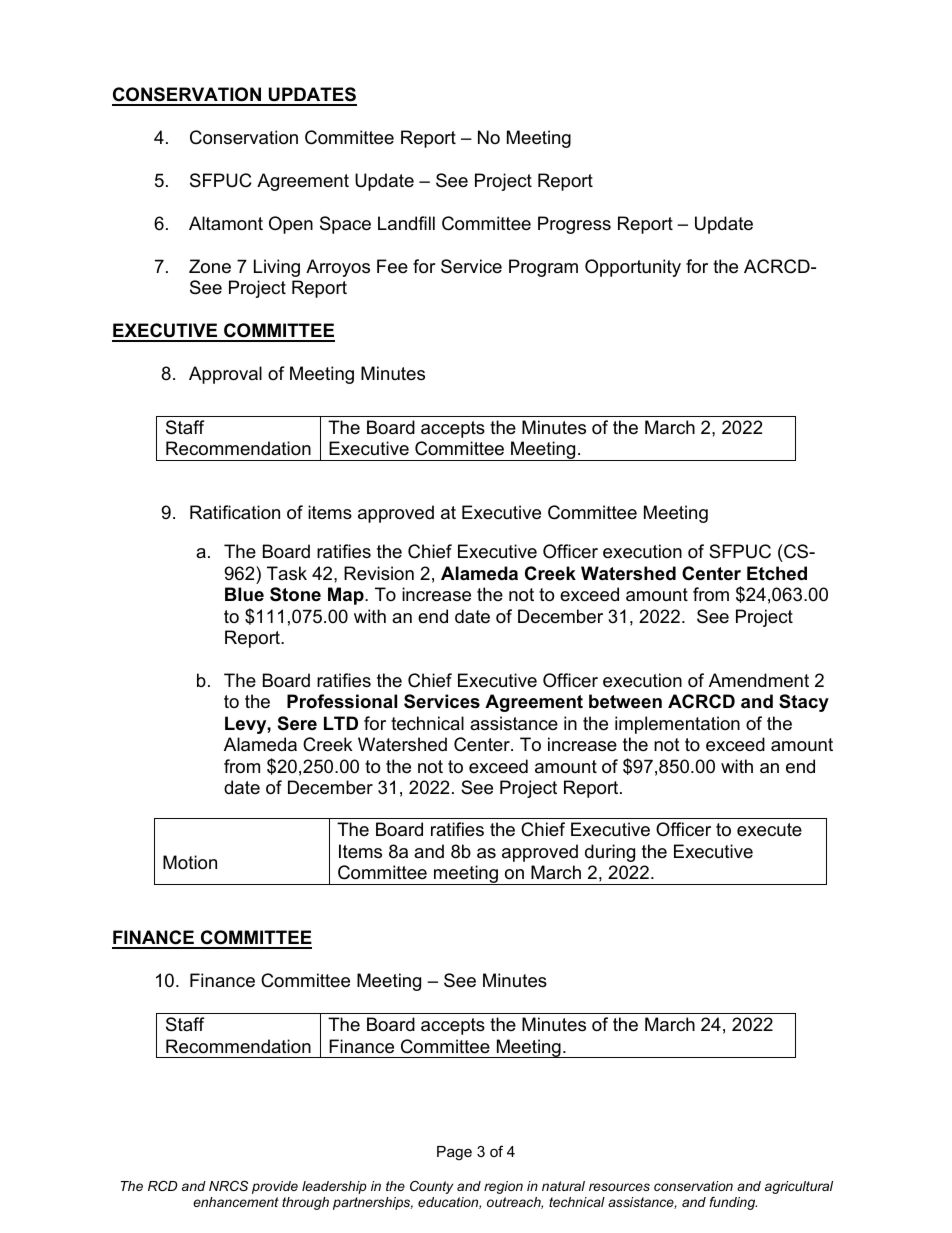 Image resolution: width=952 pixels, height=1233 pixels. What do you see at coordinates (610, 853) in the screenshot?
I see `during` at bounding box center [610, 853].
